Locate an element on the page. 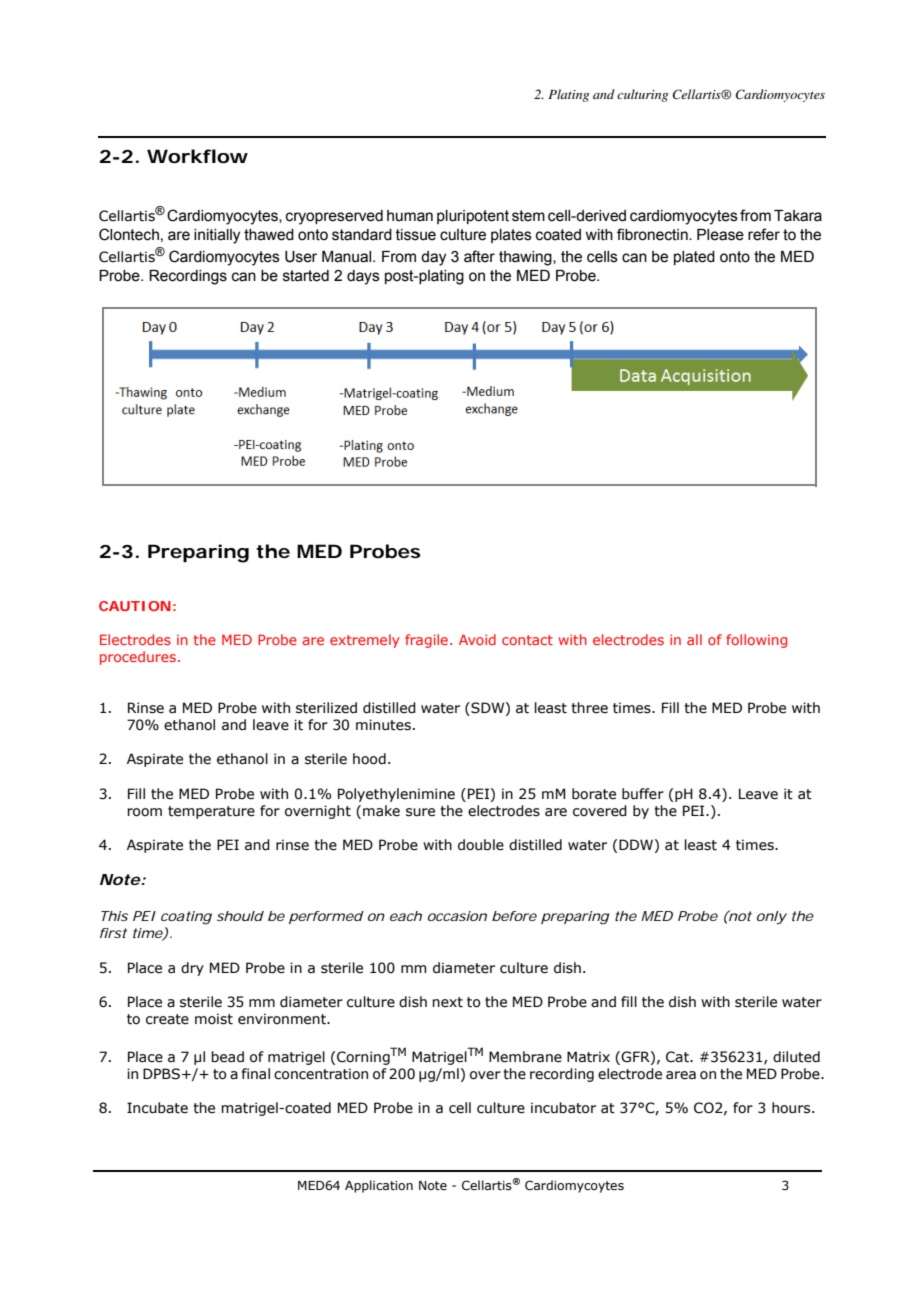  following is located at coordinates (756, 641).
